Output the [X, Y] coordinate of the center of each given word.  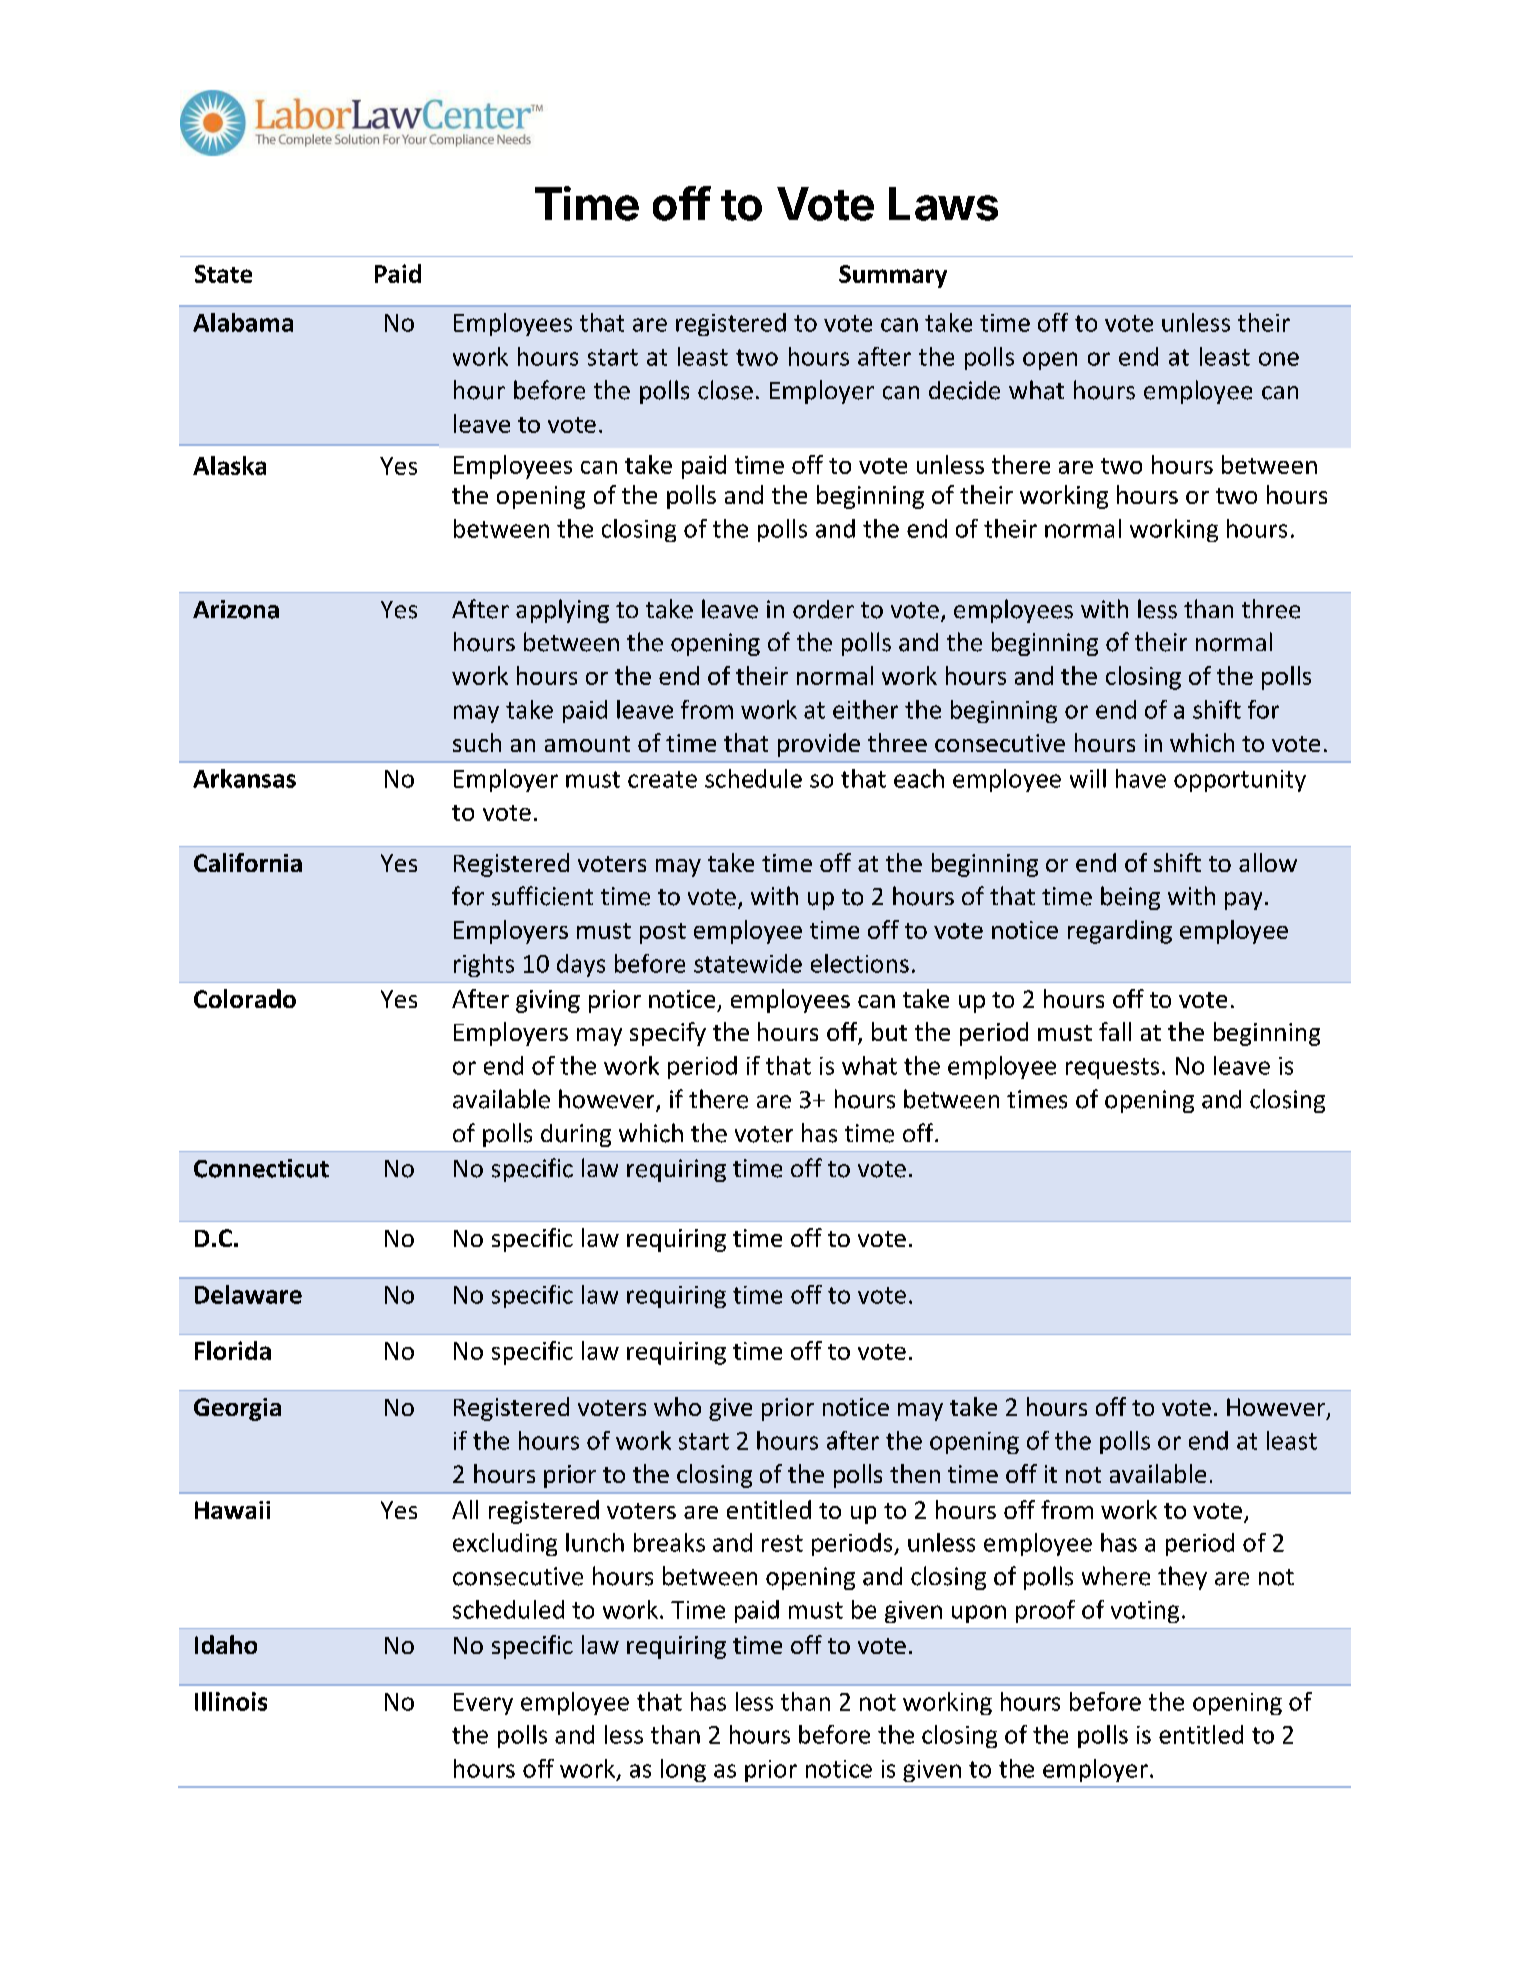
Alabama [243, 322]
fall [1115, 1031]
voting [1145, 1612]
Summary [893, 276]
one [1279, 359]
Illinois [231, 1701]
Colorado [245, 998]
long [683, 1770]
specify [668, 1034]
